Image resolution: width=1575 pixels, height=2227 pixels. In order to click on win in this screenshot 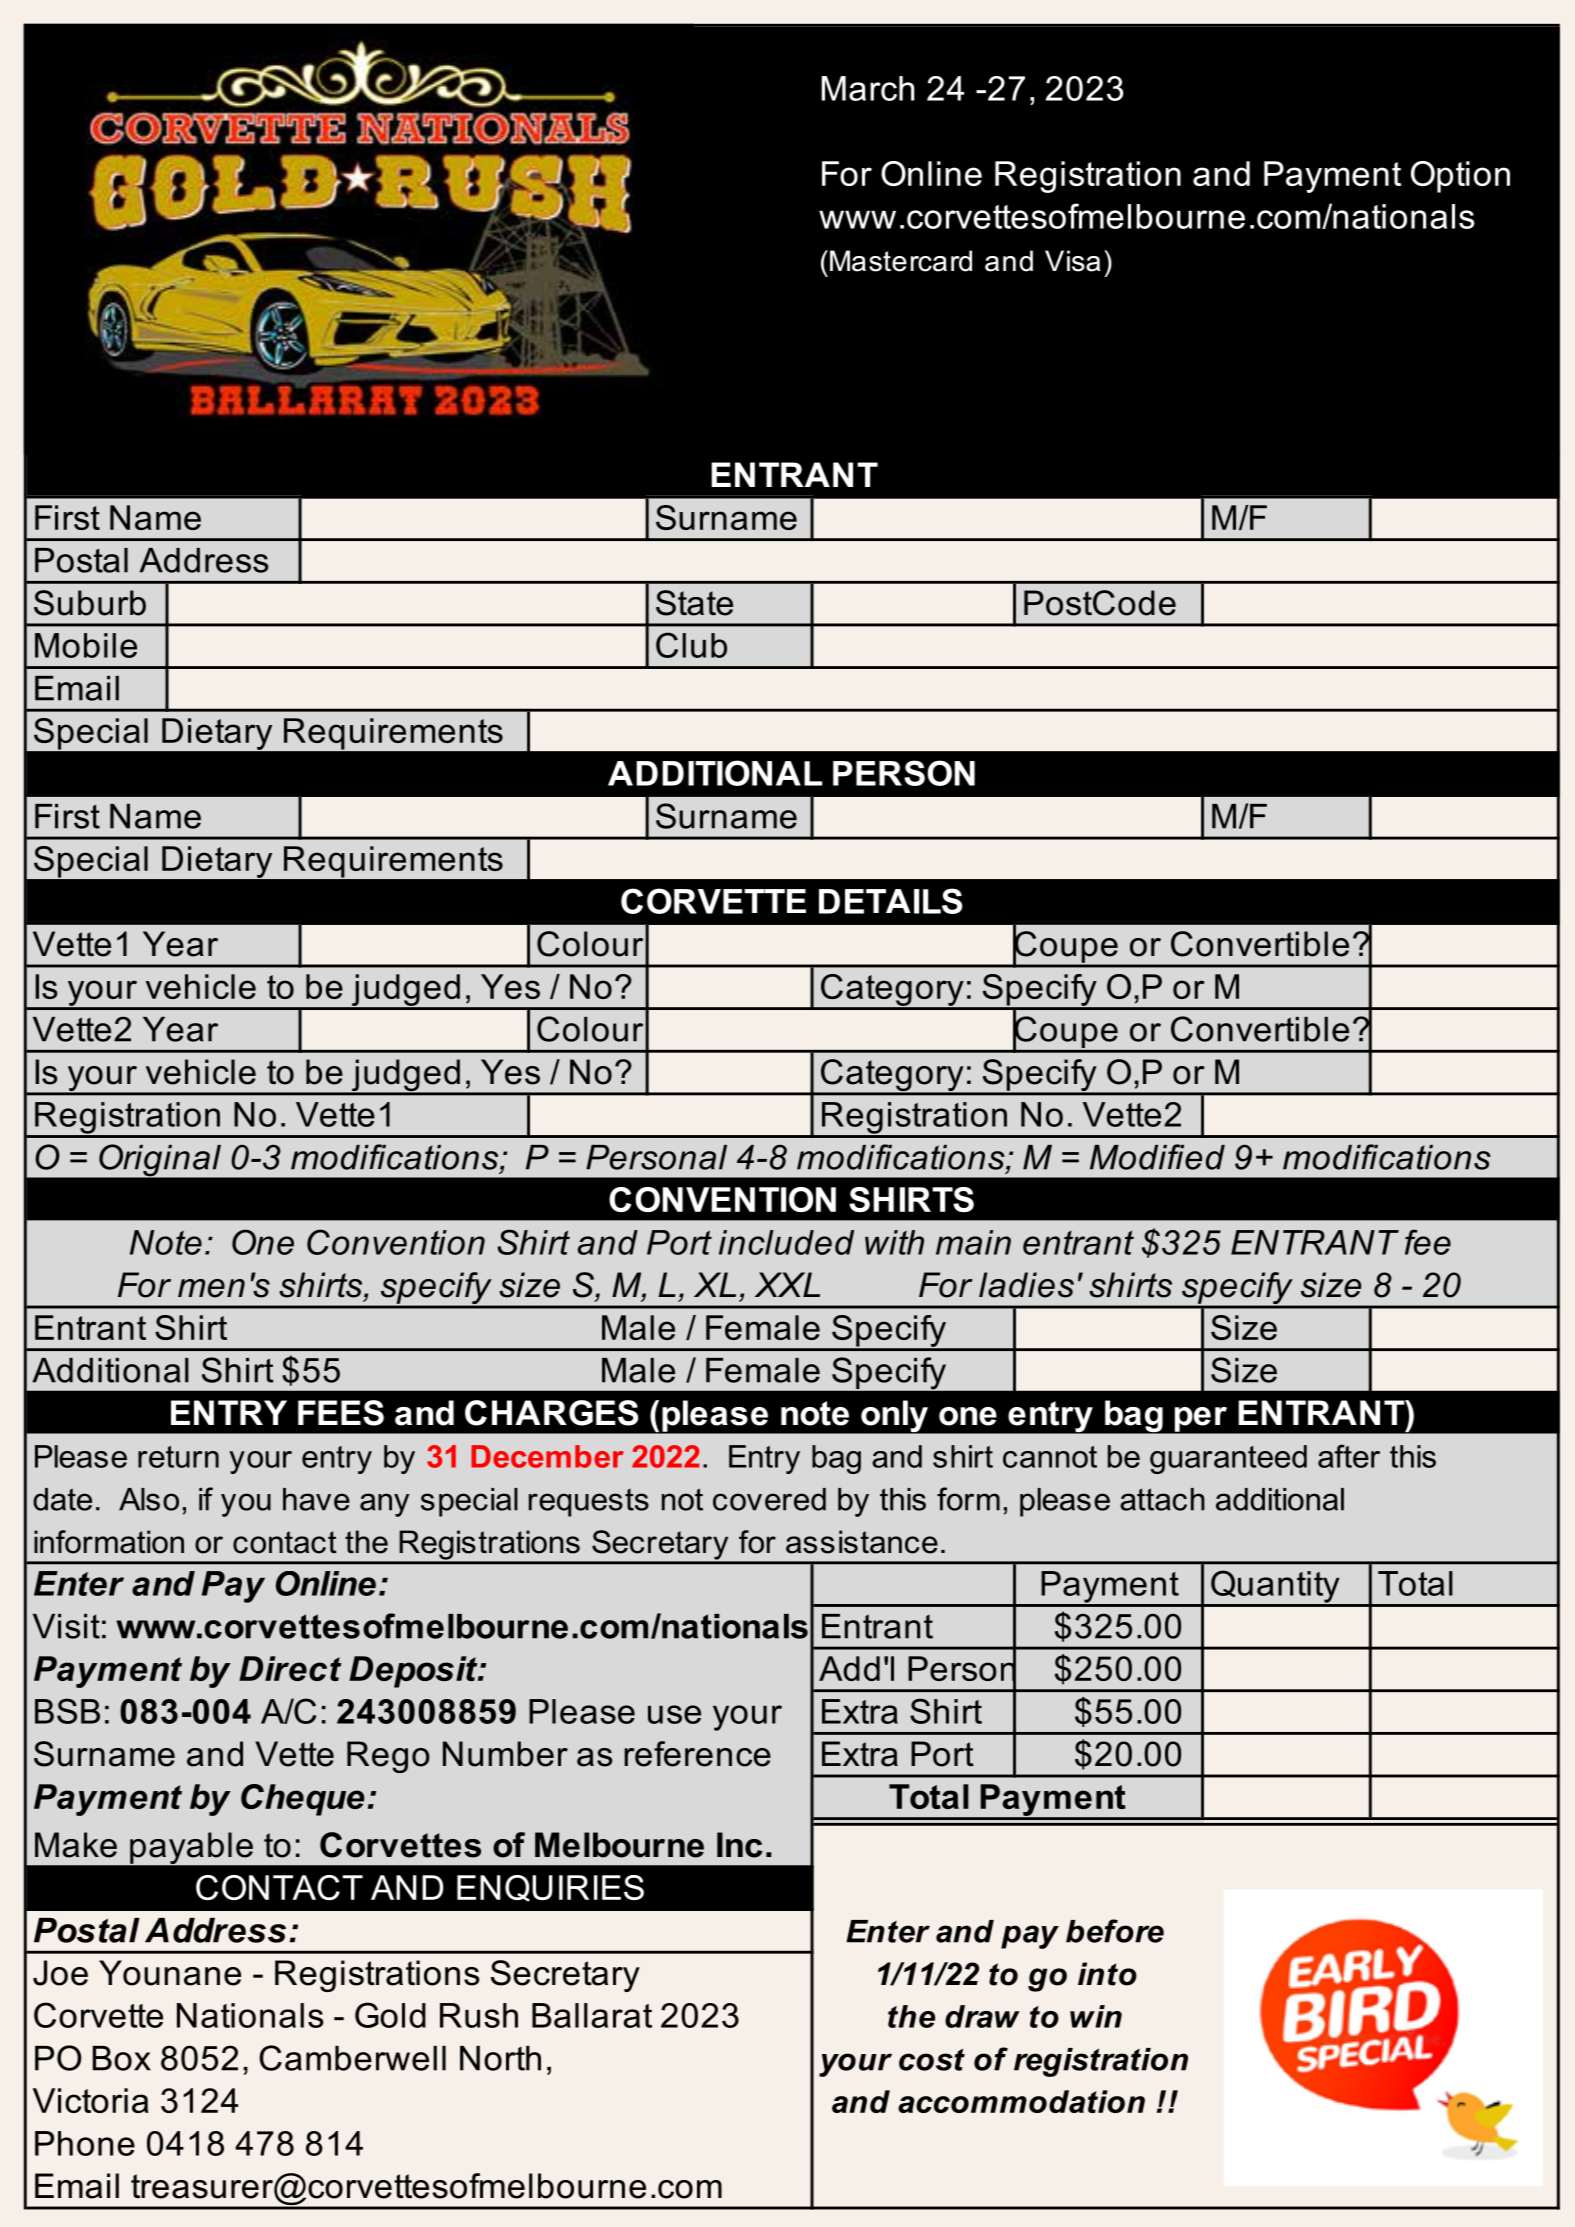, I will do `click(1096, 2016)`.
